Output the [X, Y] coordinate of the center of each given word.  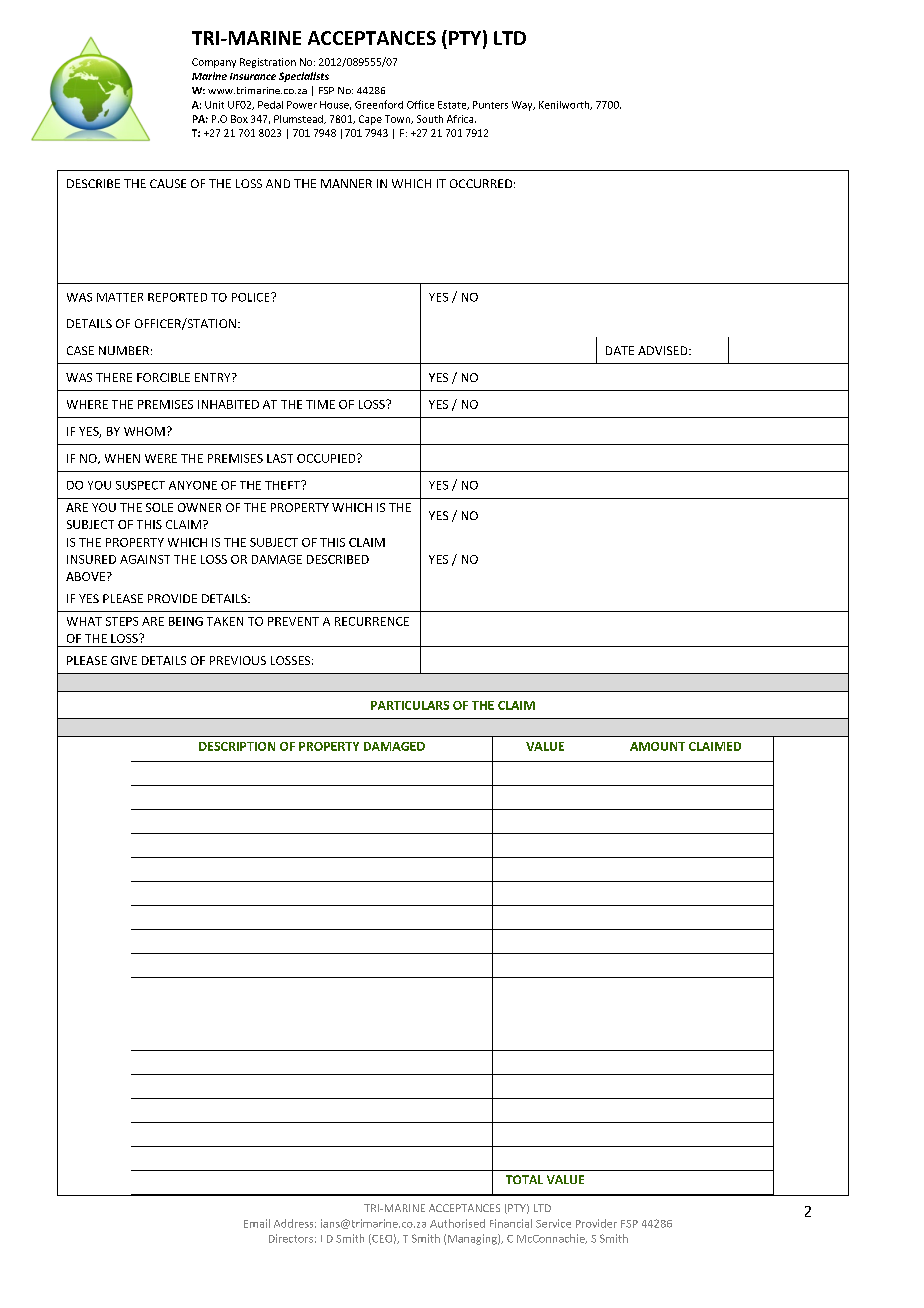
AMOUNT [657, 746]
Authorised [457, 1223]
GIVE [124, 660]
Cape [370, 120]
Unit [214, 105]
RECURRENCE [372, 621]
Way [523, 106]
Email [257, 1223]
